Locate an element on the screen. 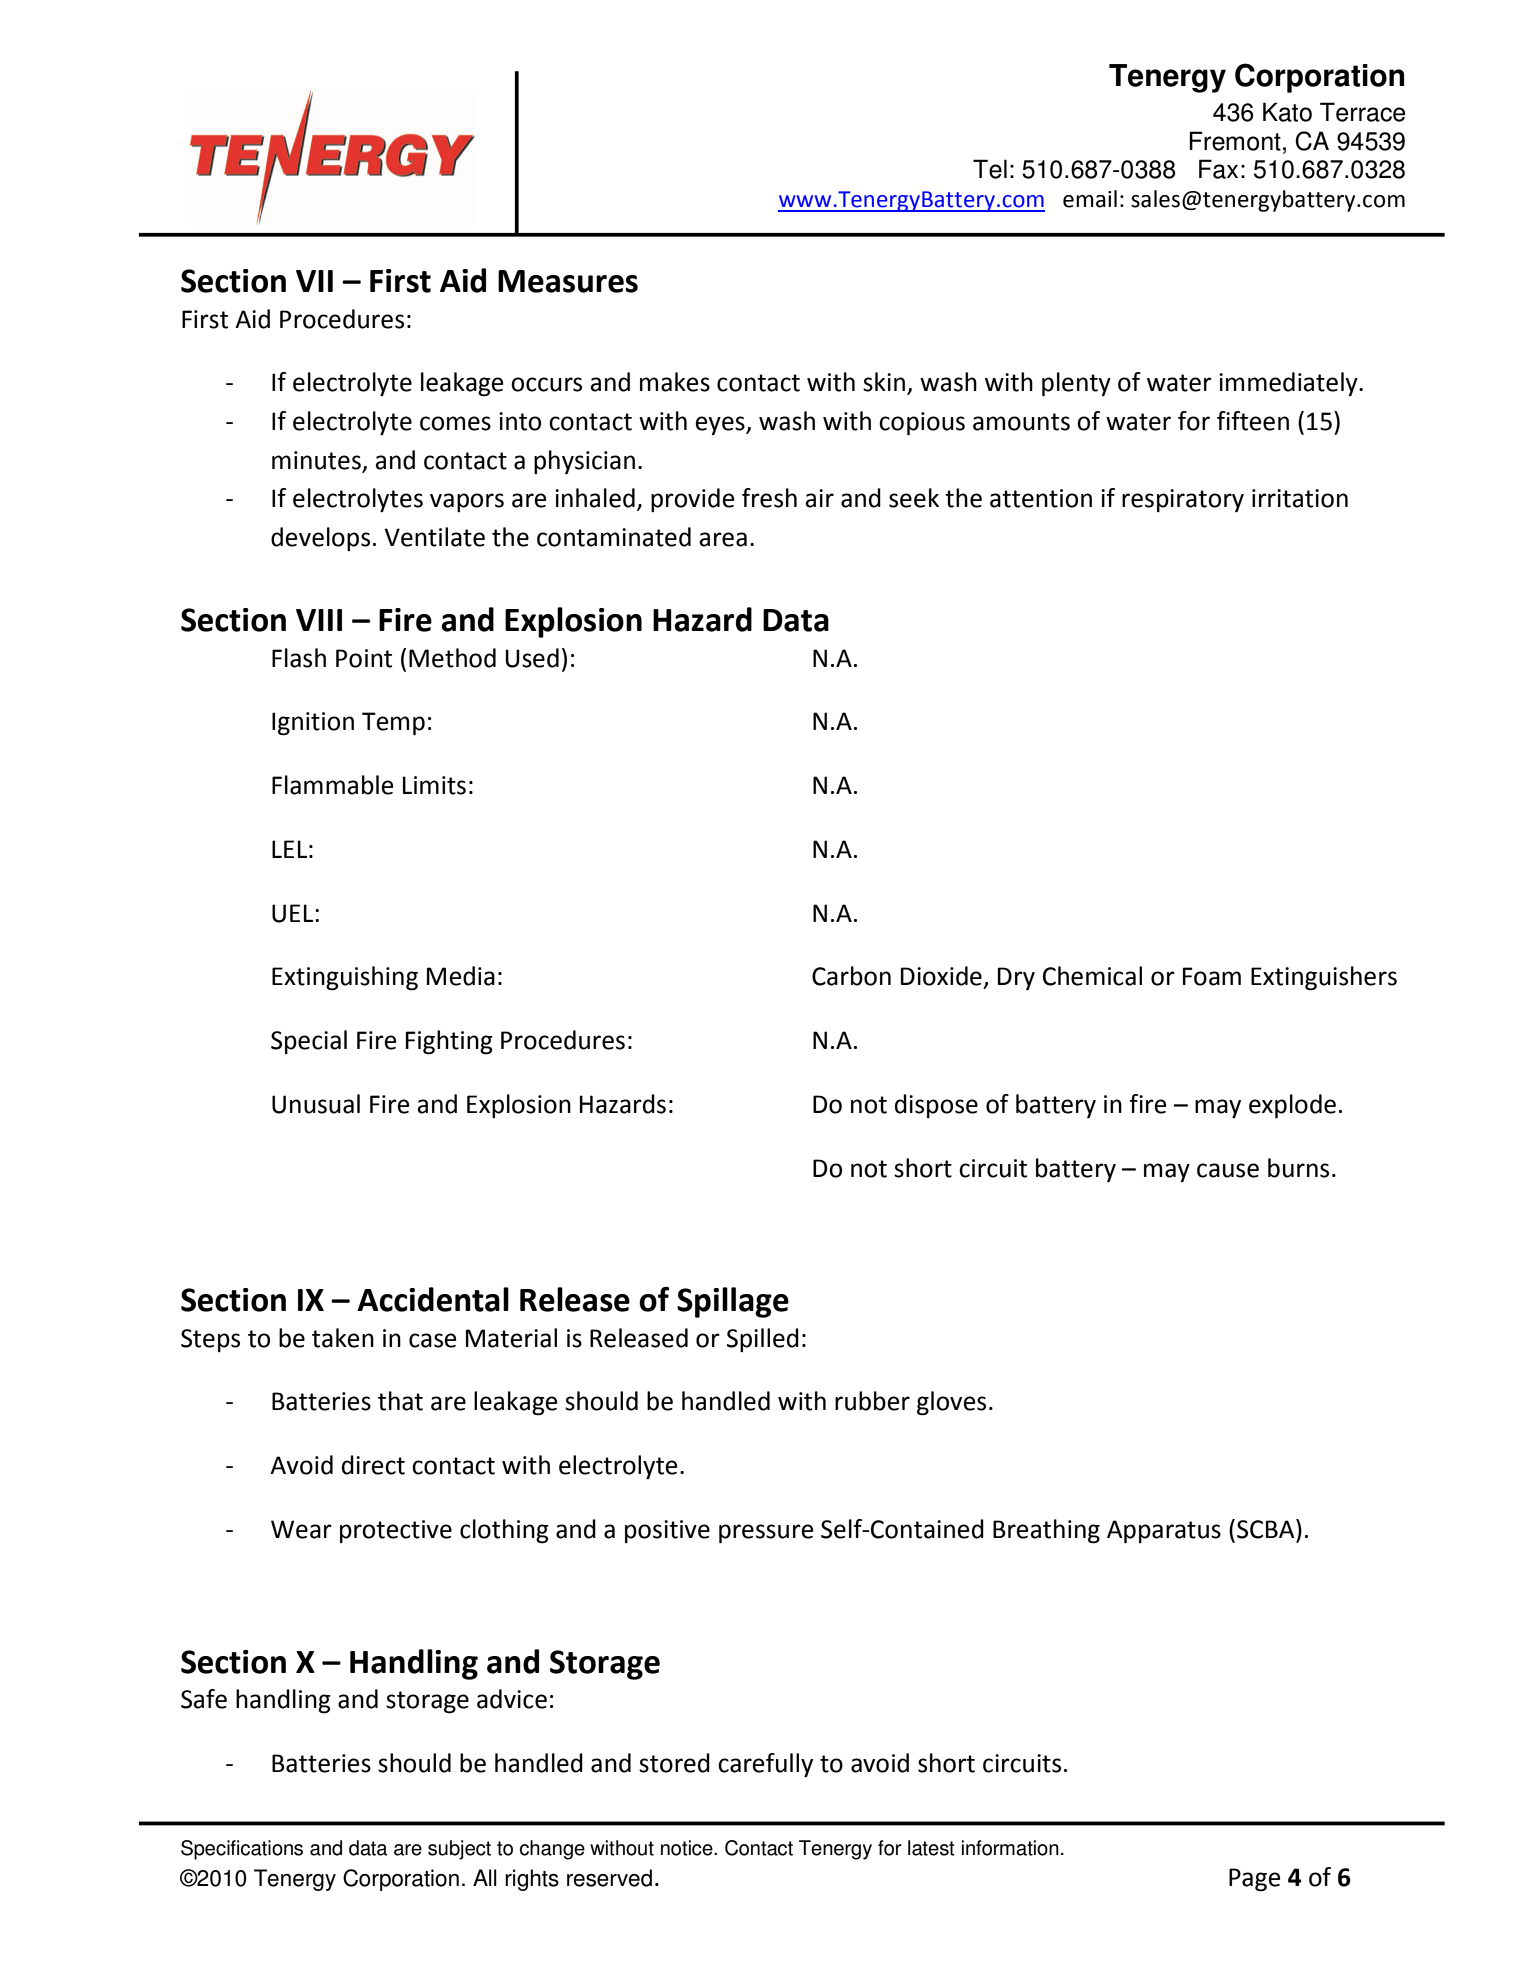  rubber is located at coordinates (872, 1401).
